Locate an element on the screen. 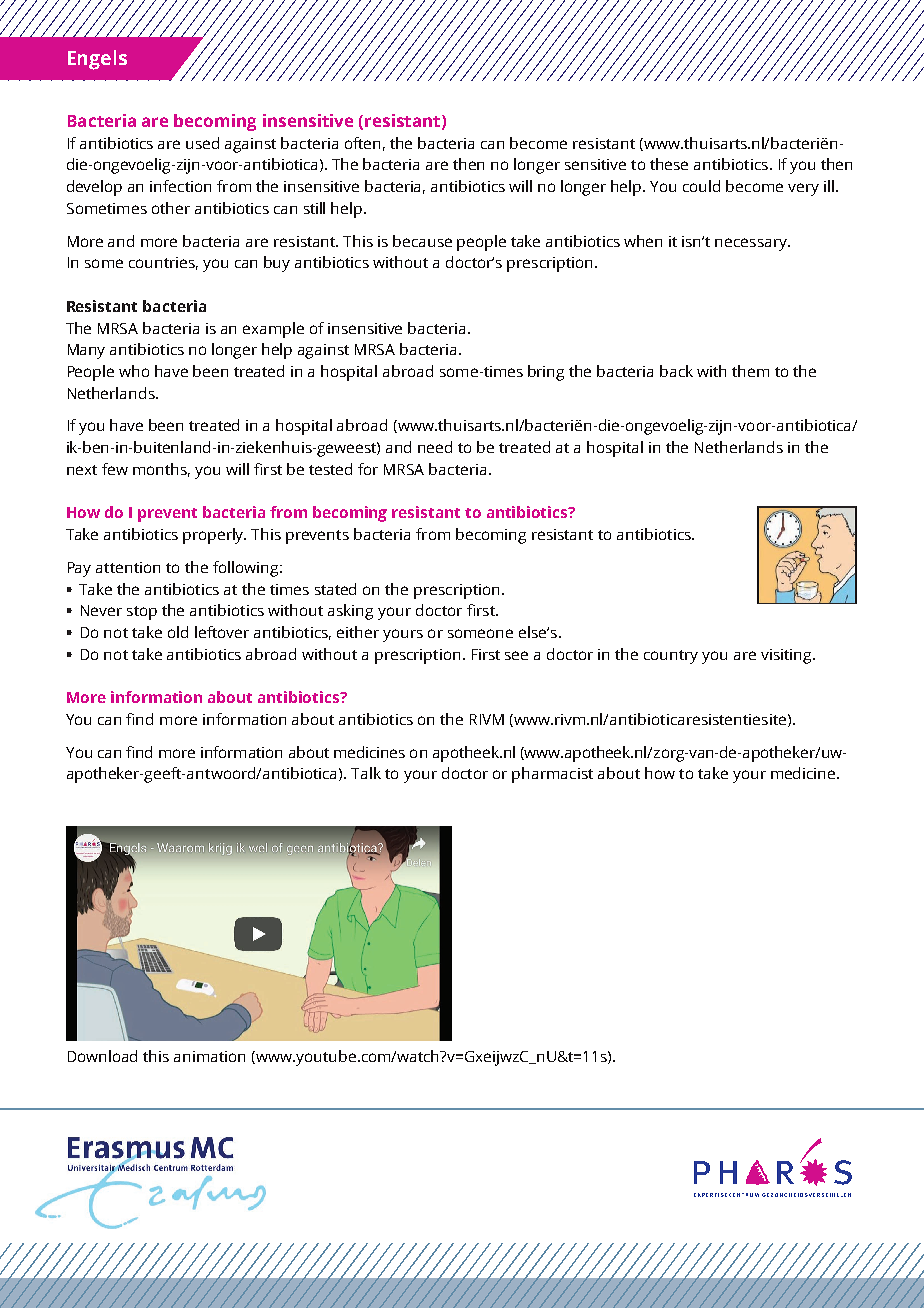 The image size is (924, 1308). need is located at coordinates (435, 447).
